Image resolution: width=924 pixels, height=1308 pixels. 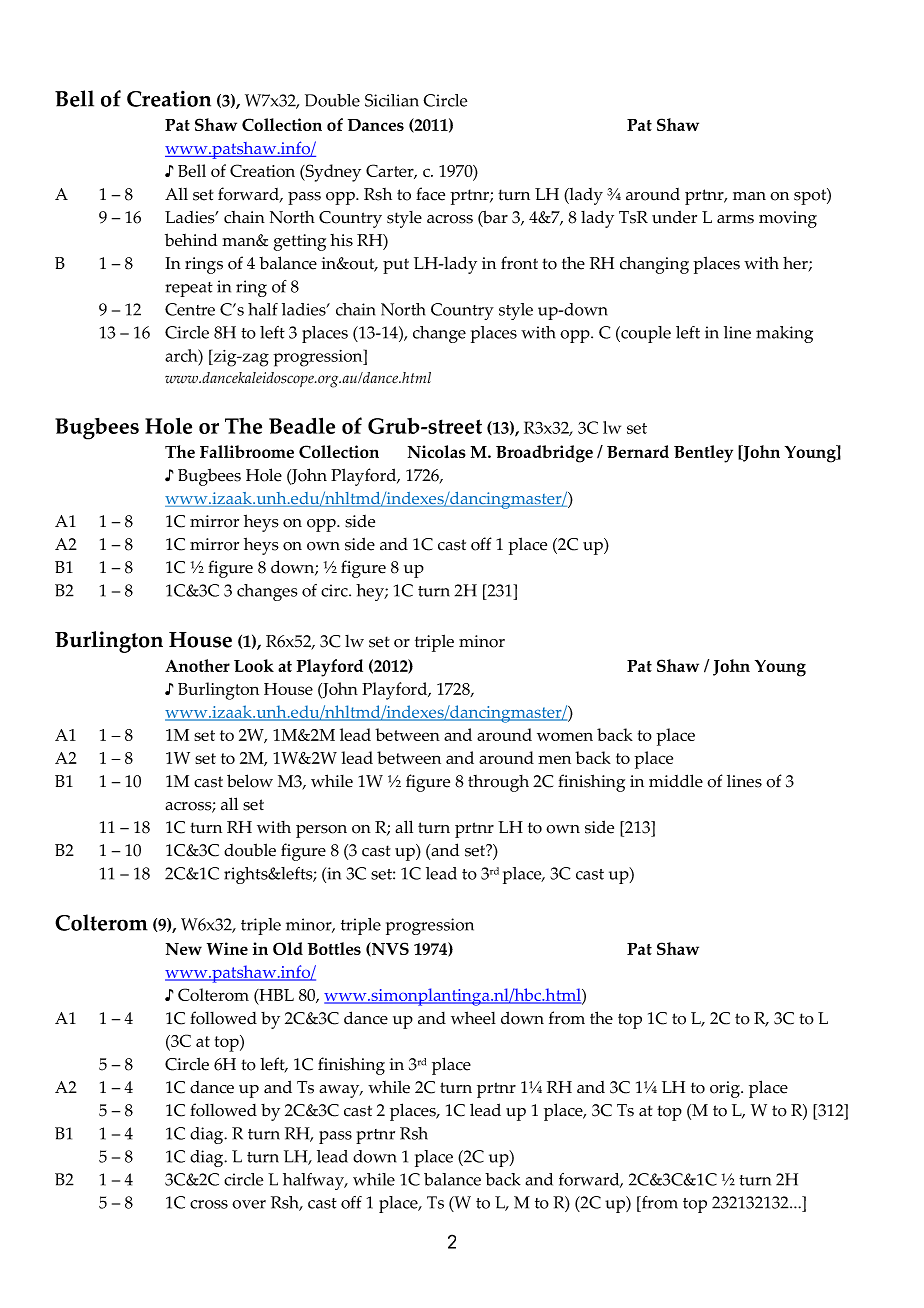 What do you see at coordinates (676, 781) in the screenshot?
I see `middle` at bounding box center [676, 781].
